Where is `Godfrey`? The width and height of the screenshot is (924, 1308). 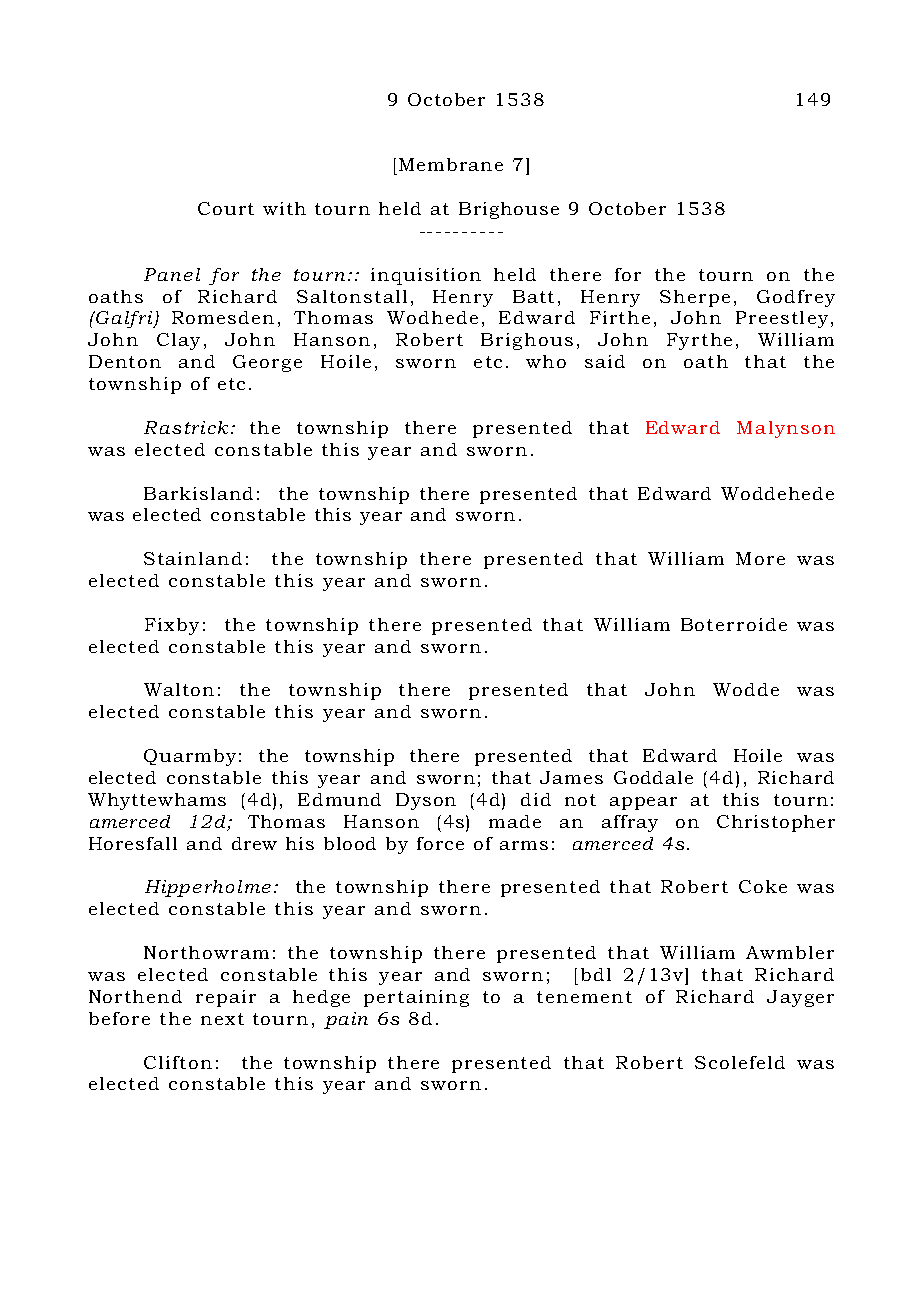
Godfrey is located at coordinates (796, 298).
